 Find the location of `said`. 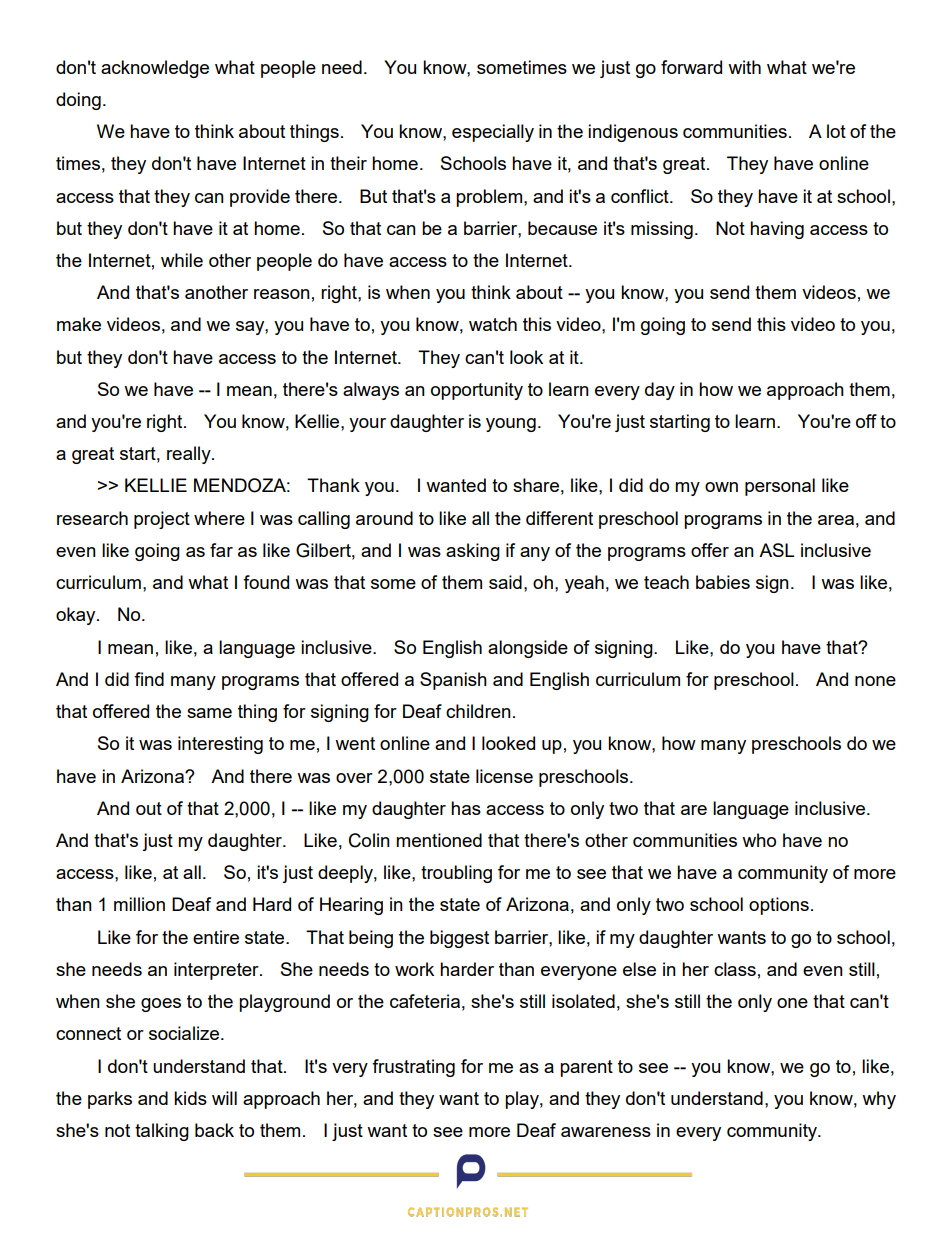

said is located at coordinates (505, 582).
